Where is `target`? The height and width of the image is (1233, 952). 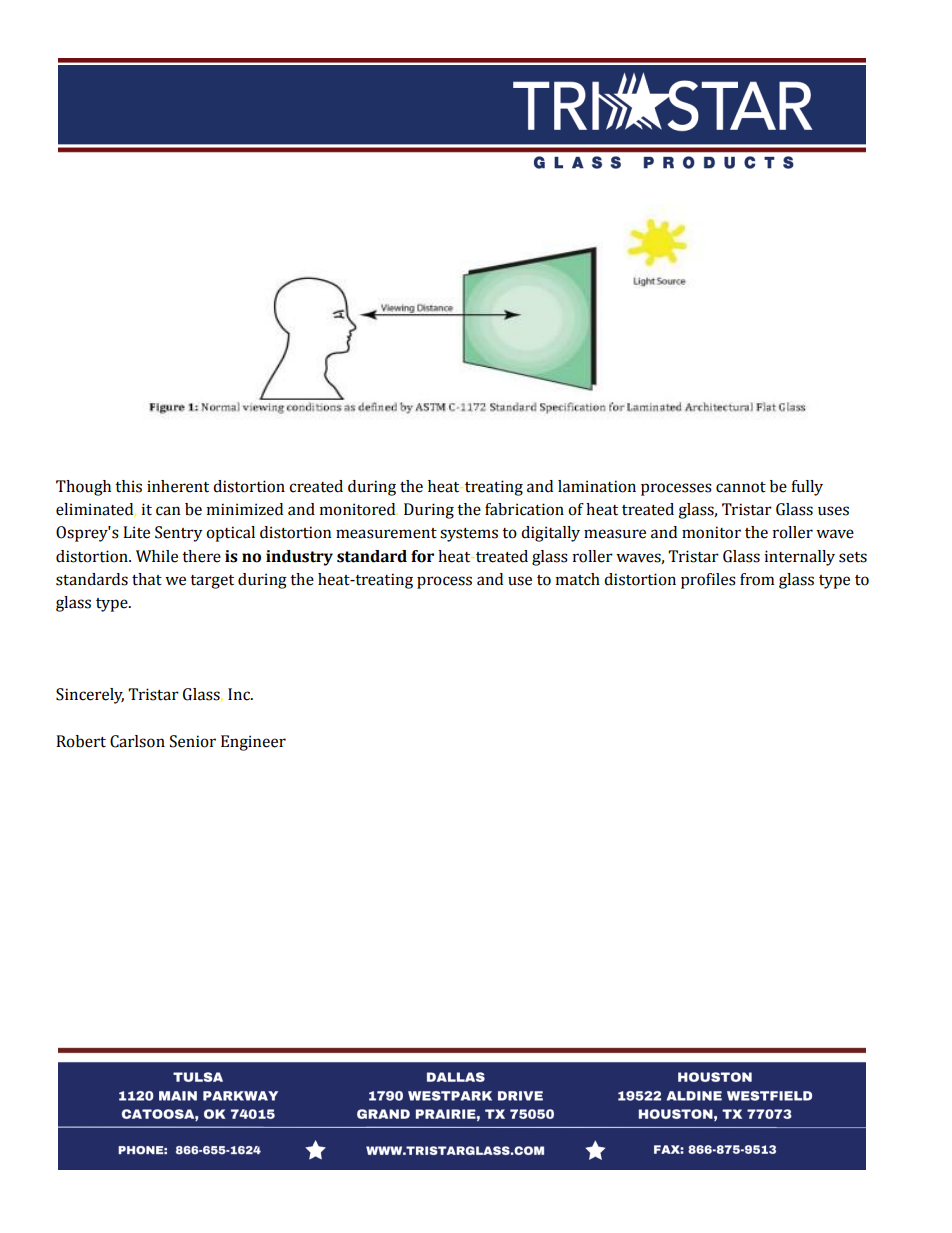 target is located at coordinates (212, 582).
